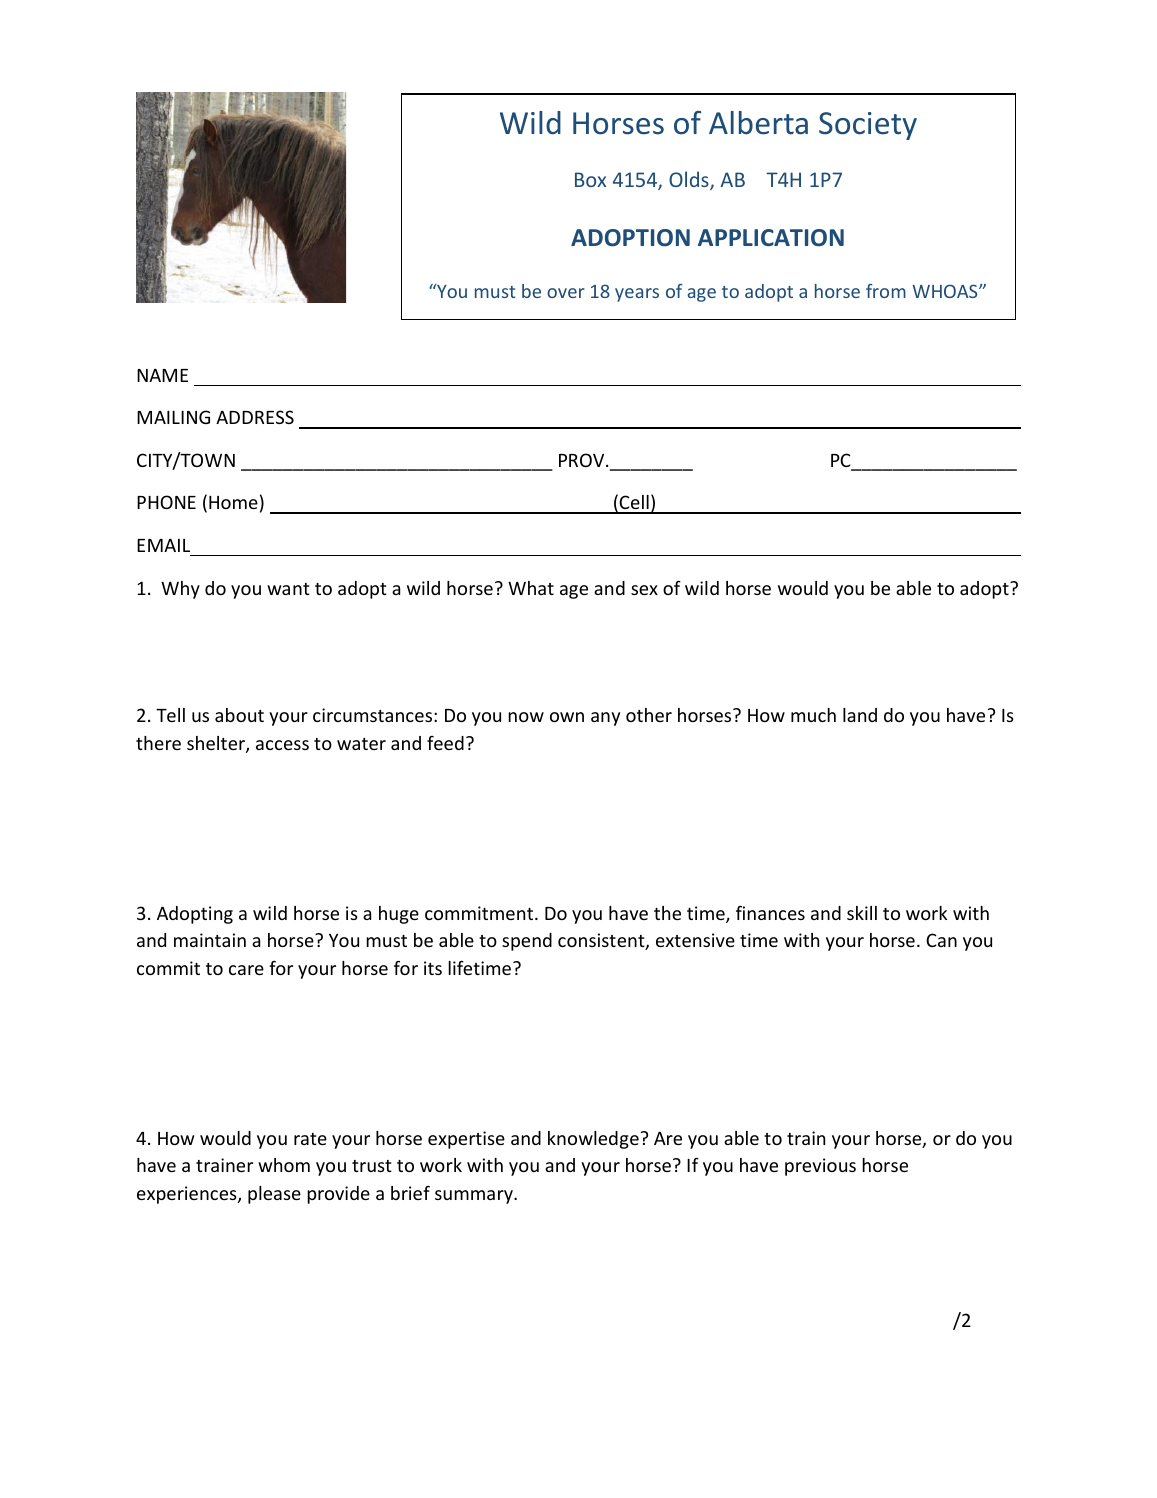 The height and width of the page is (1498, 1157). What do you see at coordinates (868, 126) in the page?
I see `Society` at bounding box center [868, 126].
